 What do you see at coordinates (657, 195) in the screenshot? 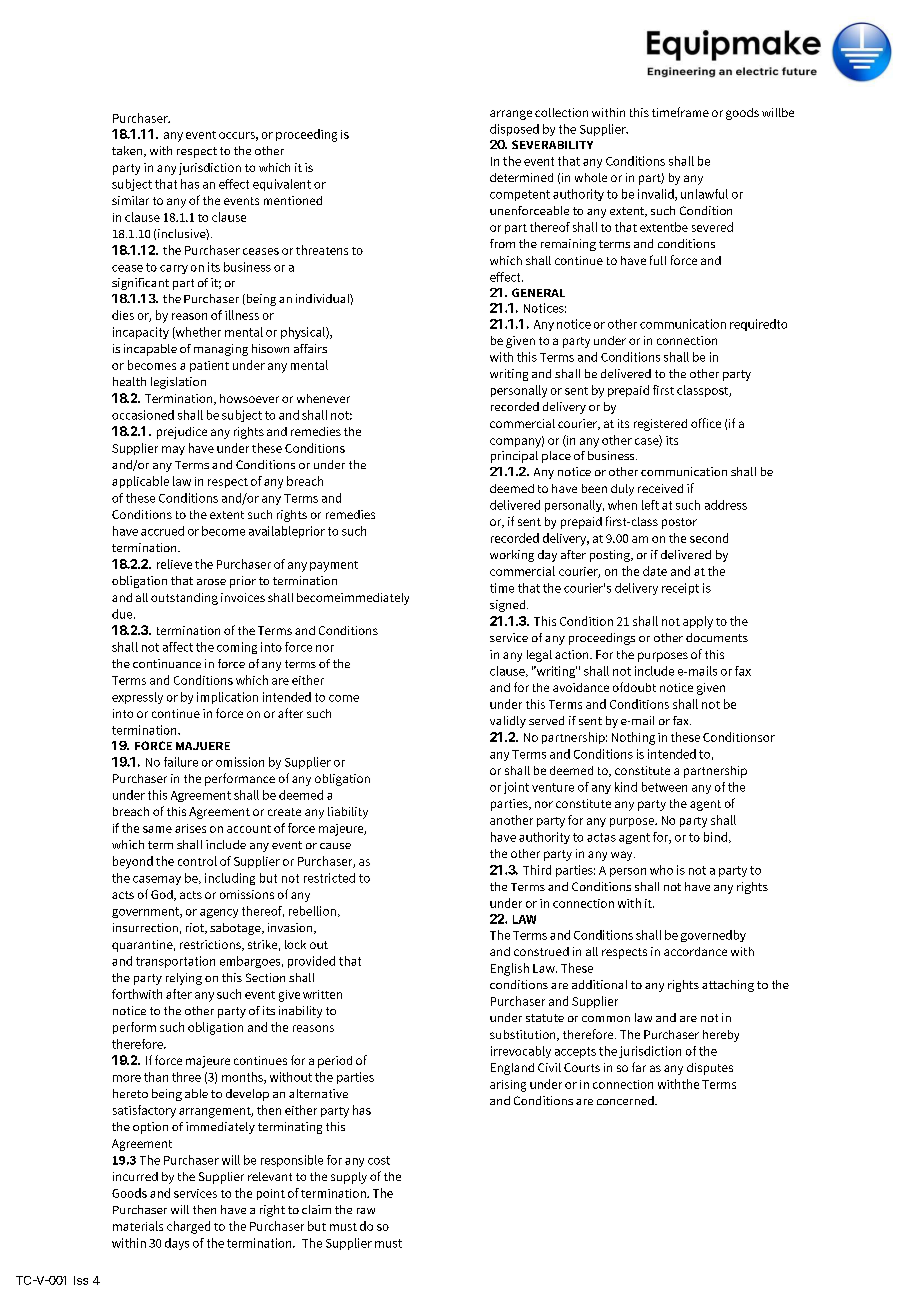
I see `invalid` at bounding box center [657, 195].
